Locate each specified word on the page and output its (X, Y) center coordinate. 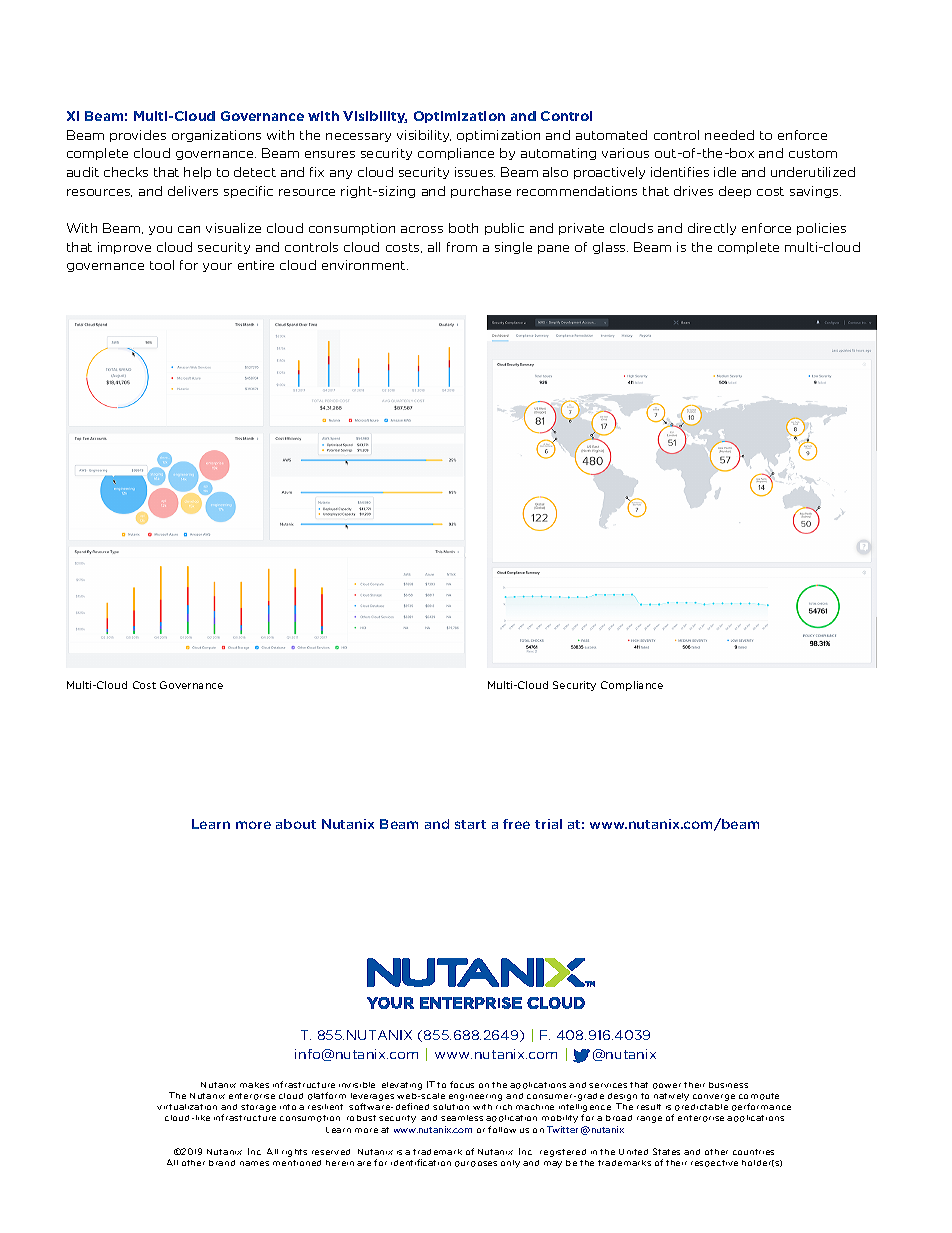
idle (725, 172)
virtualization (187, 1107)
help (197, 173)
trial (548, 824)
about (296, 824)
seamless (462, 1118)
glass (610, 248)
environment (365, 265)
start (470, 824)
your (217, 267)
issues (475, 172)
